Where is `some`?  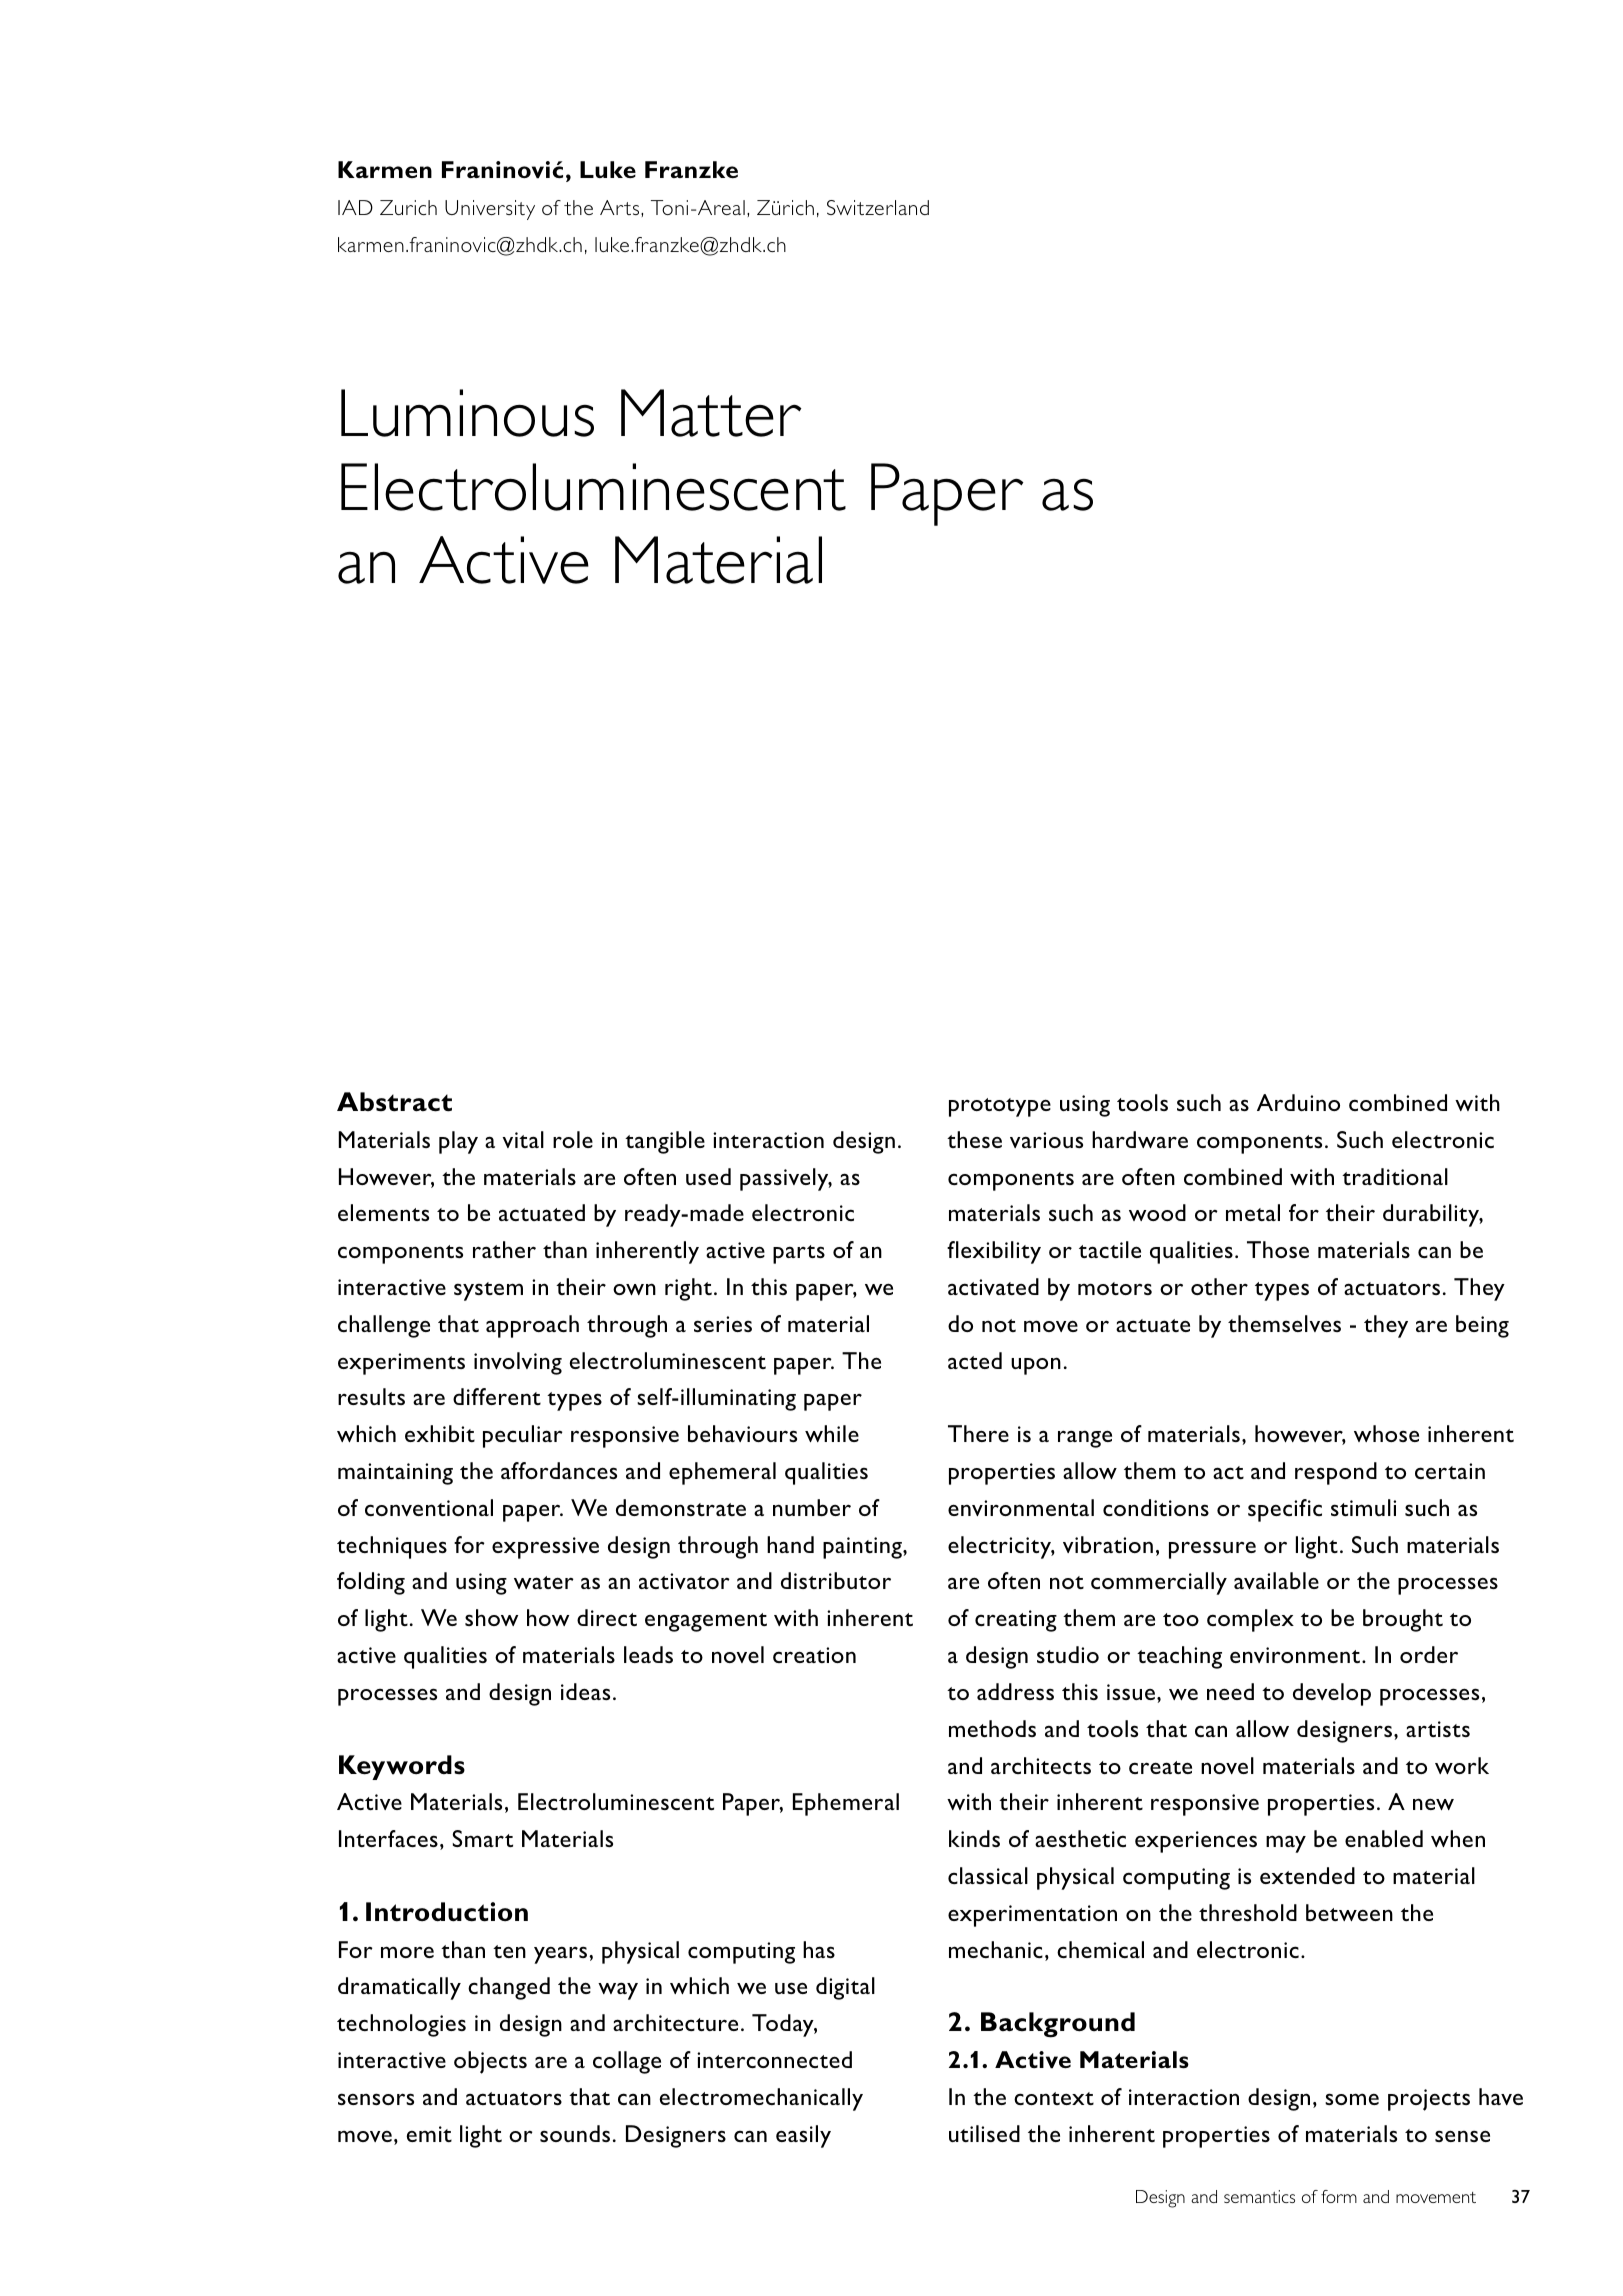 some is located at coordinates (1352, 2099).
